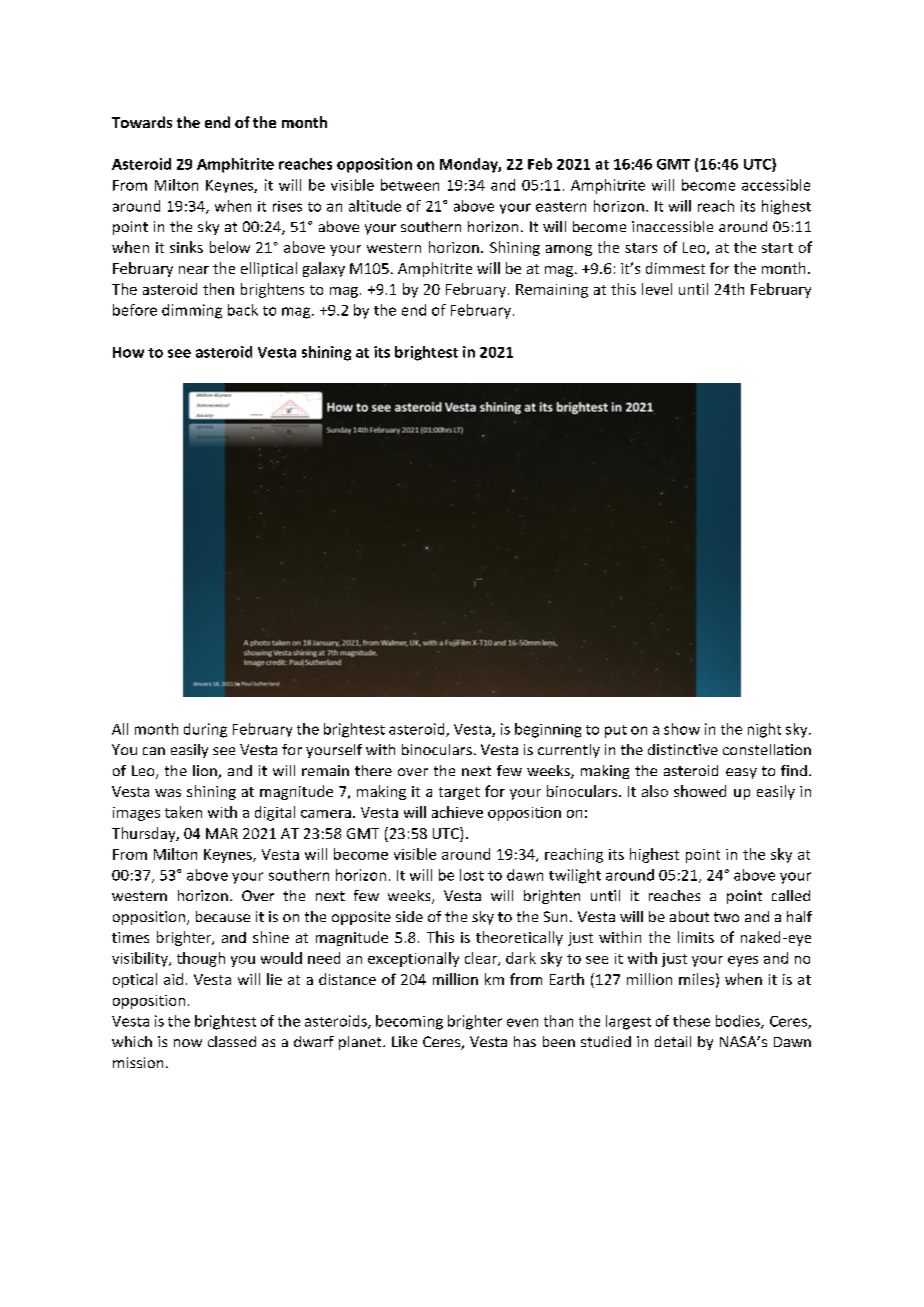 The height and width of the page is (1307, 924). What do you see at coordinates (205, 730) in the page?
I see `during` at bounding box center [205, 730].
